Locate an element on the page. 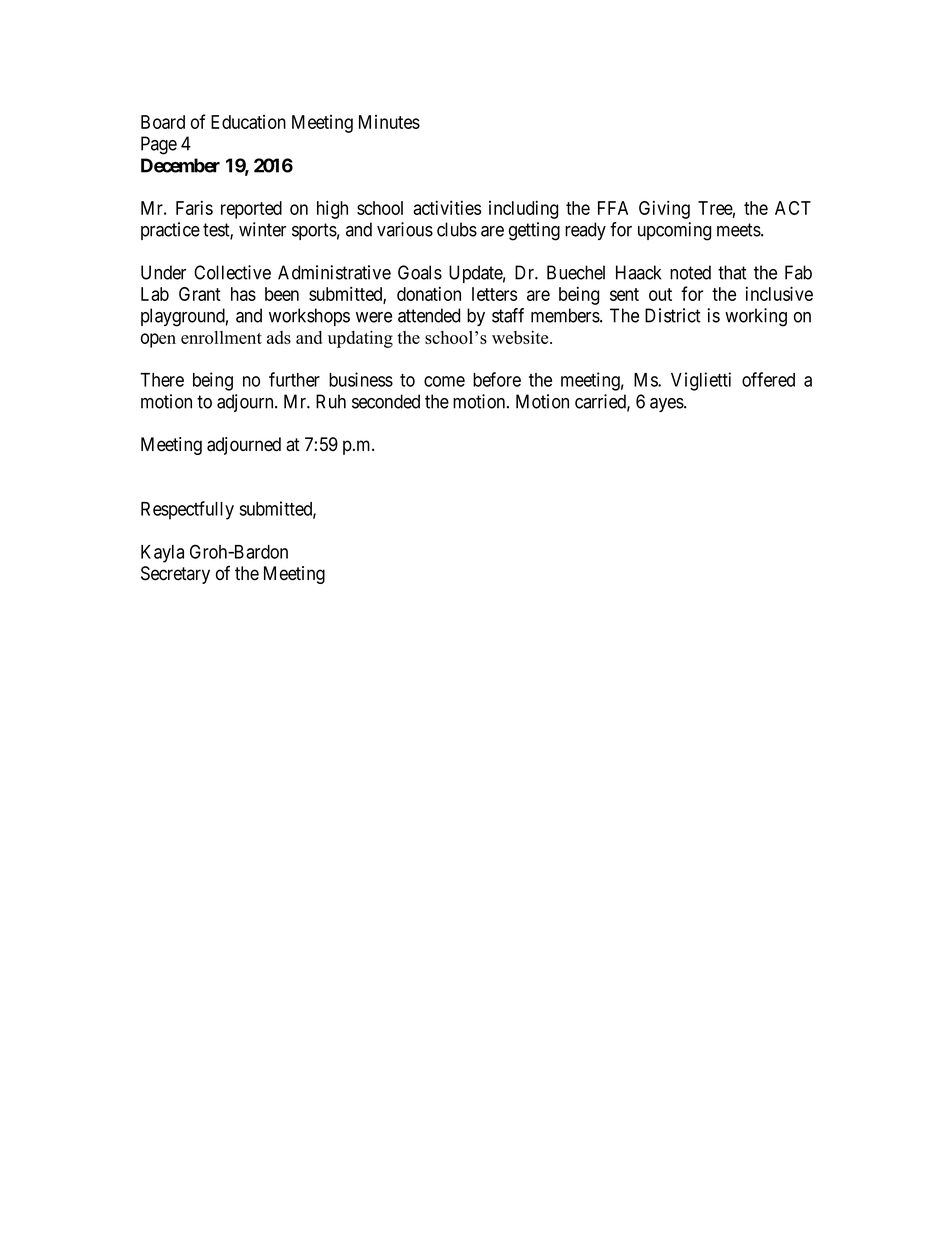 Image resolution: width=952 pixels, height=1233 pixels. ayes is located at coordinates (667, 405).
